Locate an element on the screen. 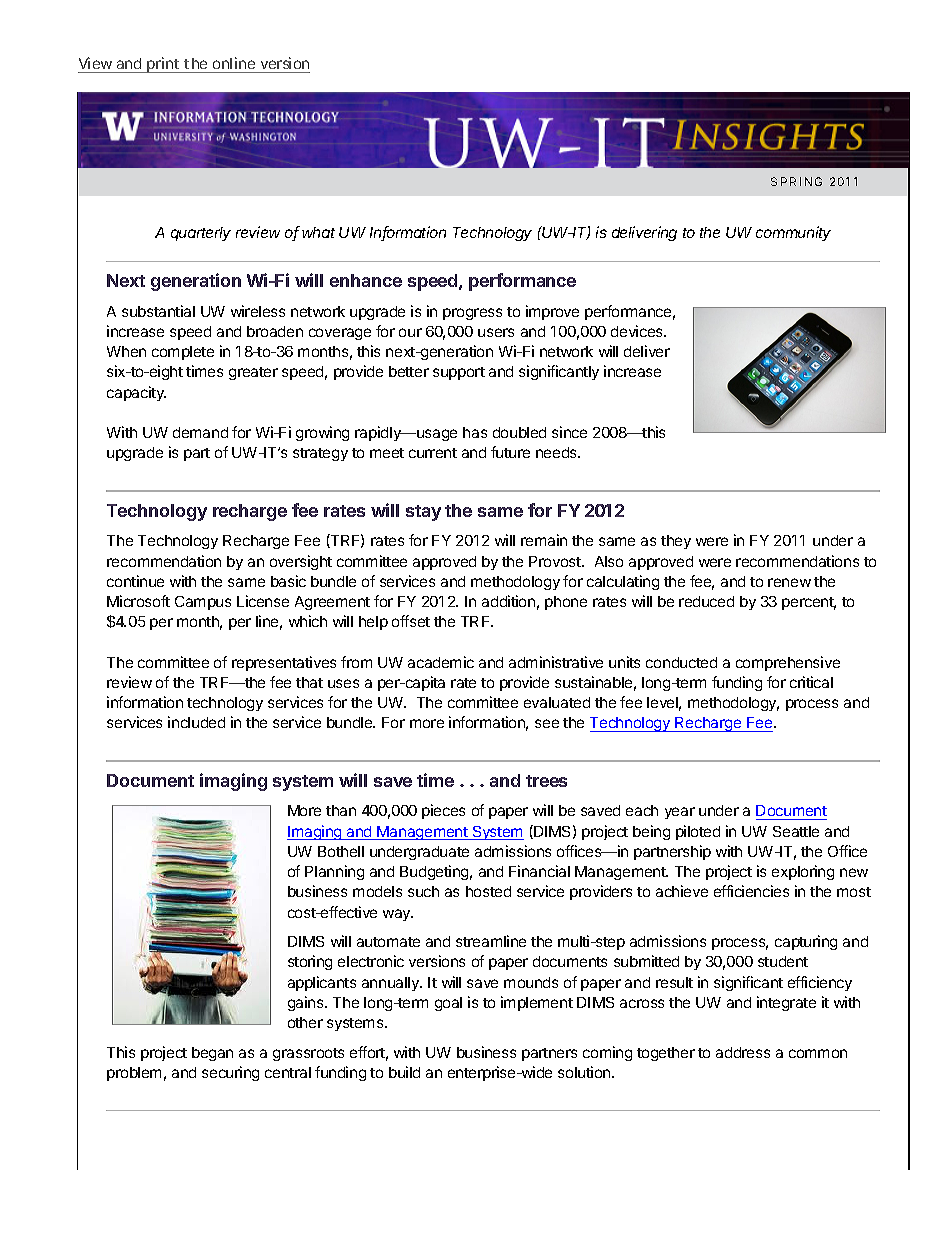 The width and height of the screenshot is (952, 1233). Seattle is located at coordinates (796, 831).
